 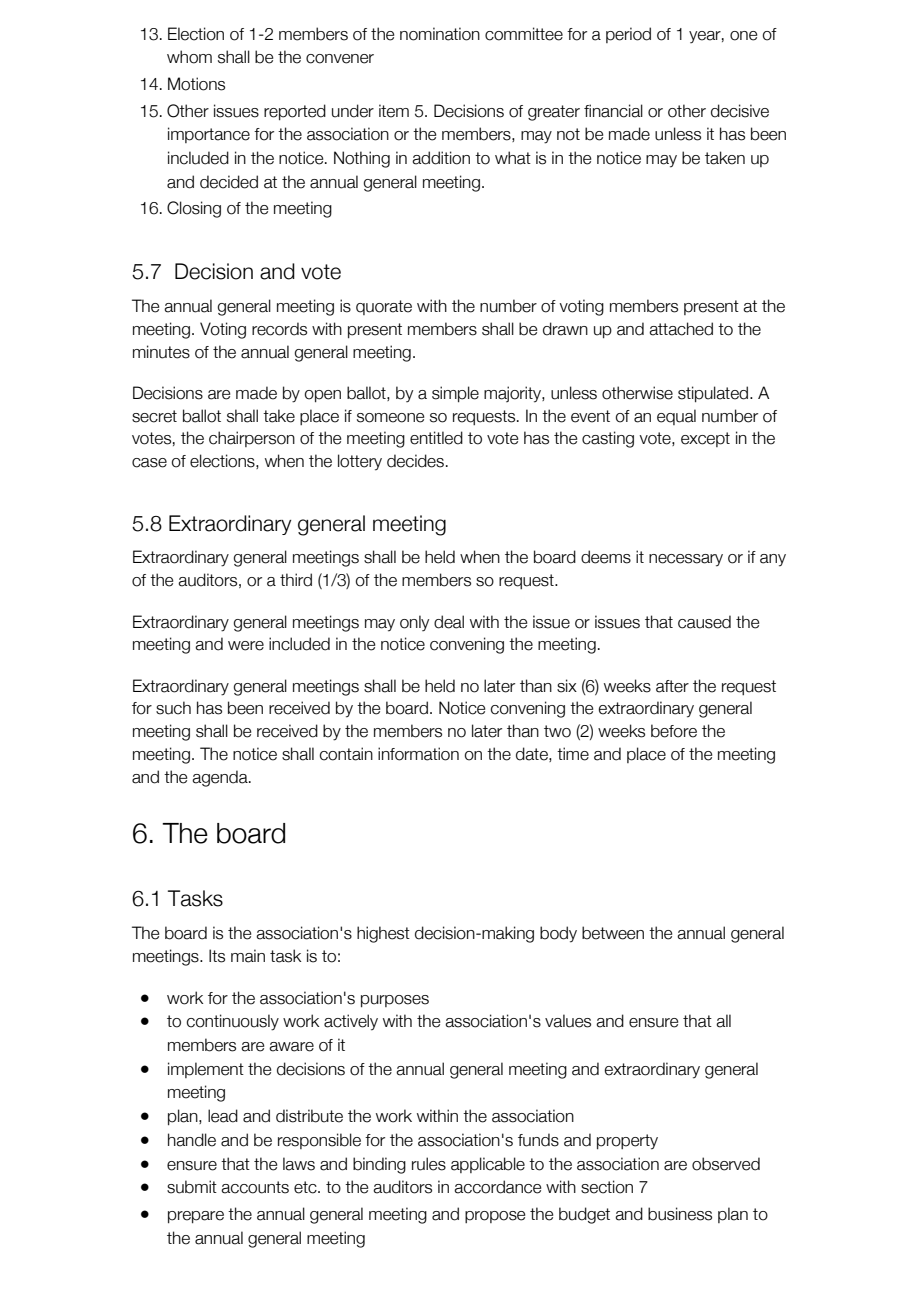 What do you see at coordinates (252, 439) in the screenshot?
I see `chairperson` at bounding box center [252, 439].
